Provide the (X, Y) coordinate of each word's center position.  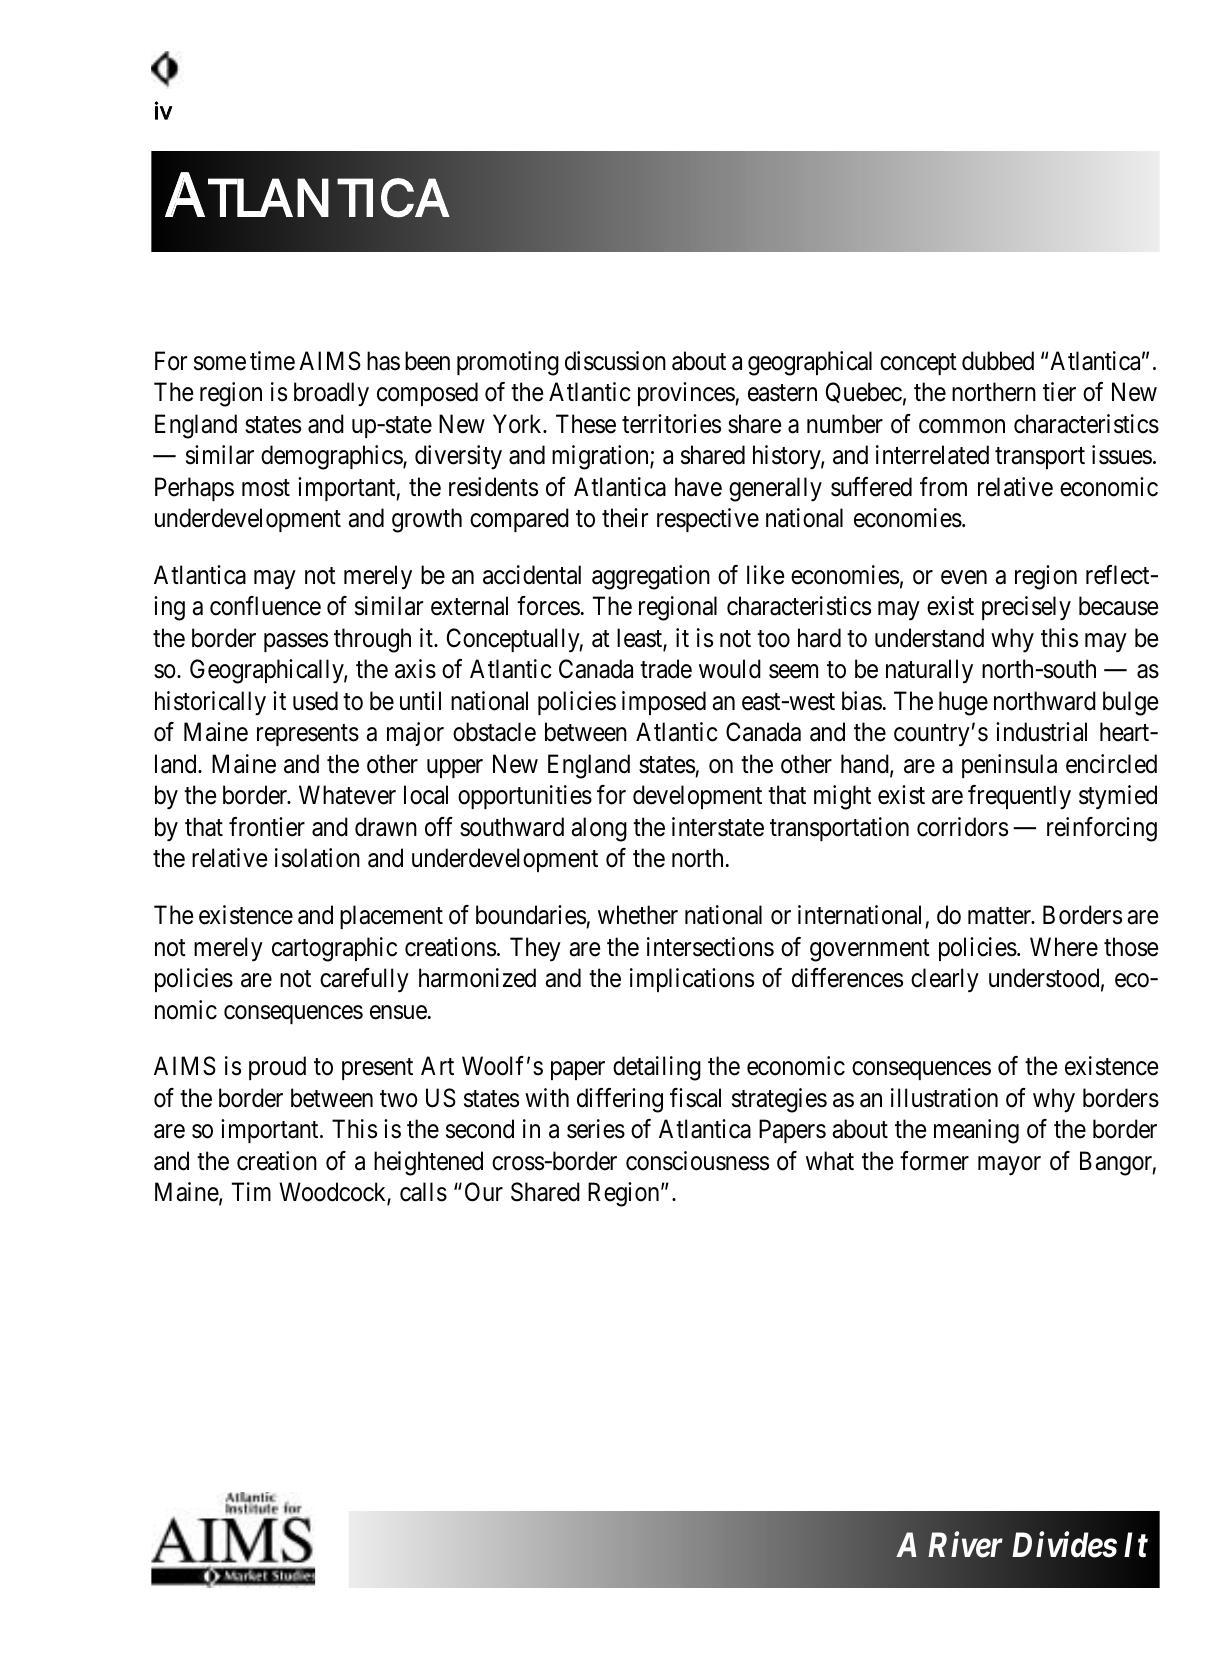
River (965, 1545)
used (315, 701)
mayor (1009, 1166)
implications (692, 980)
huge (963, 703)
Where (1064, 947)
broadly (331, 394)
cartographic (334, 949)
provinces (687, 394)
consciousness (697, 1161)
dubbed (998, 361)
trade (666, 669)
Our (484, 1192)
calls (423, 1192)
